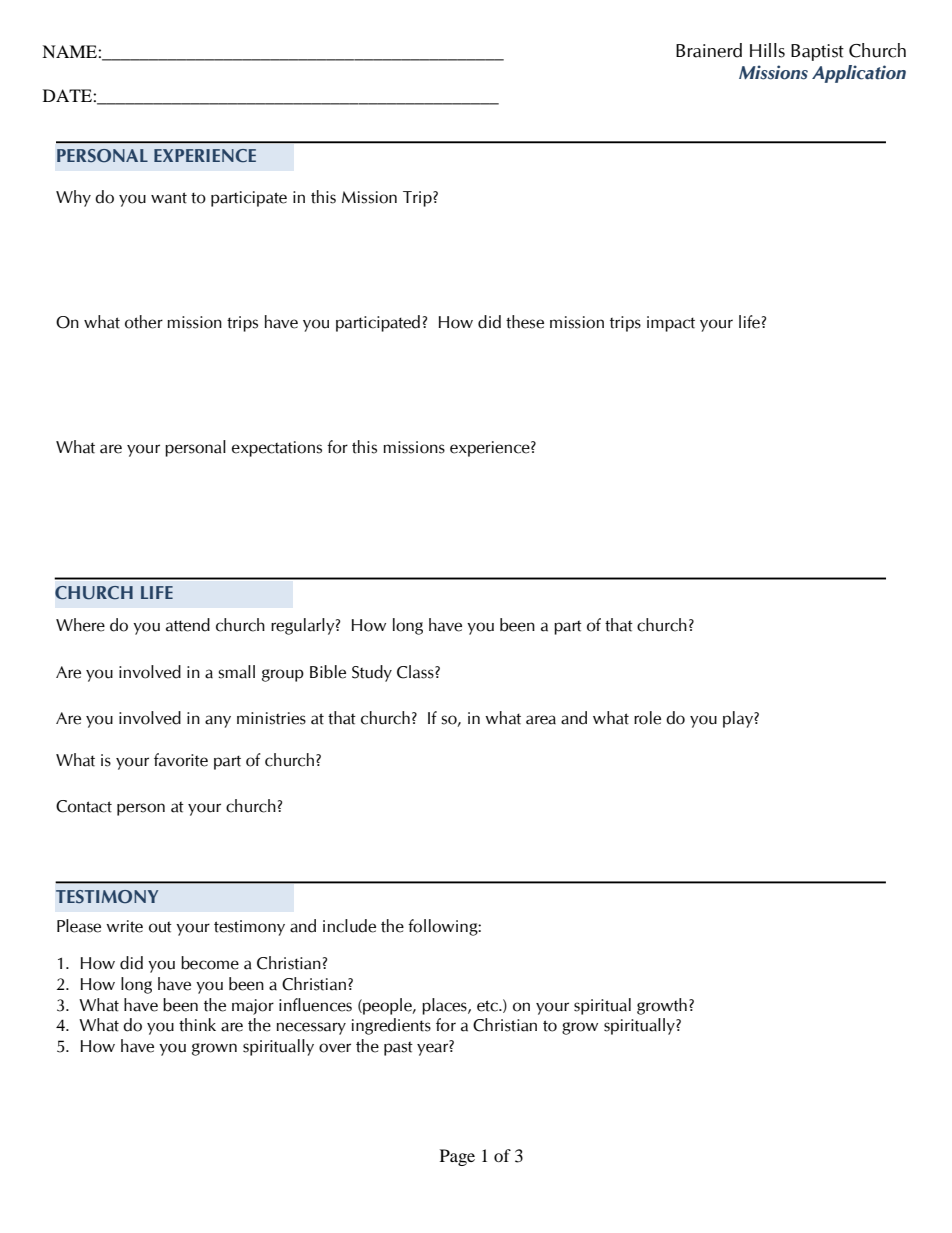 This document has height=1233, width=952. Describe the element at coordinates (160, 927) in the document. I see `out` at that location.
